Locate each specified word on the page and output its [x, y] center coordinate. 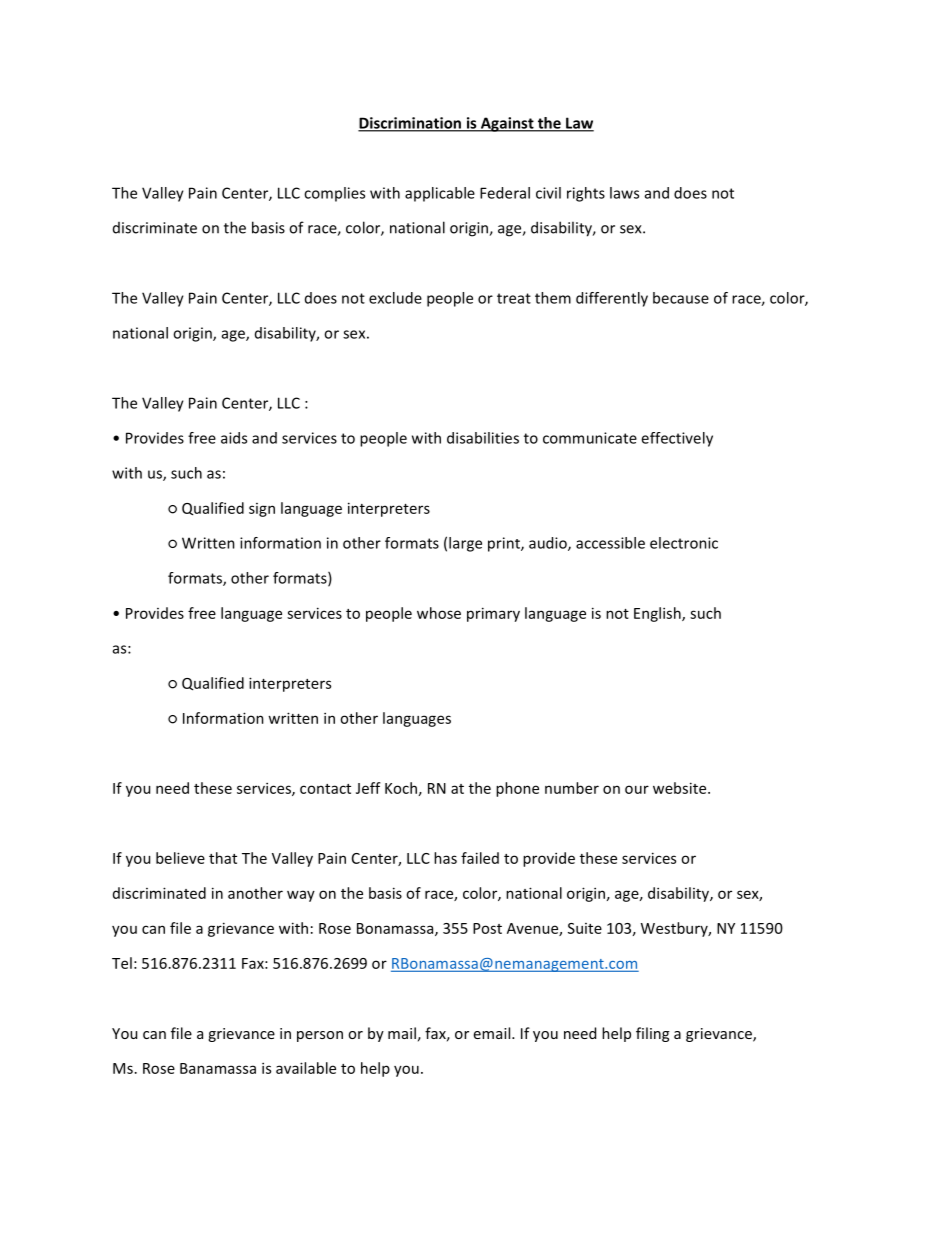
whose [439, 613]
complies [334, 194]
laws [624, 193]
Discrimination [411, 124]
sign [262, 510]
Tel [122, 963]
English [658, 614]
